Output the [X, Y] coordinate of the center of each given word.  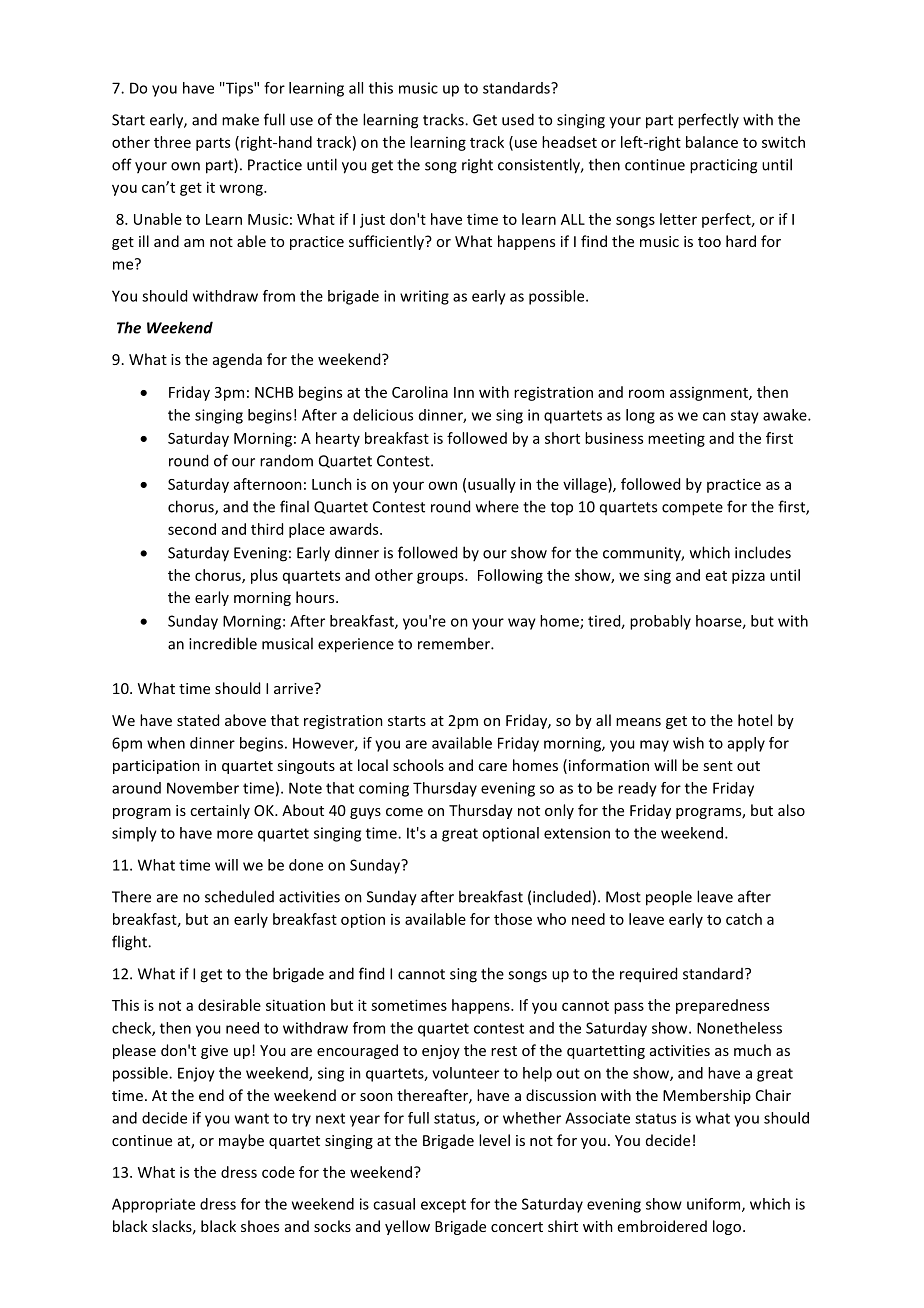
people [669, 898]
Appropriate [153, 1205]
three [172, 142]
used [518, 119]
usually [492, 485]
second [192, 529]
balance [712, 142]
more [235, 834]
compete [692, 509]
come [404, 812]
